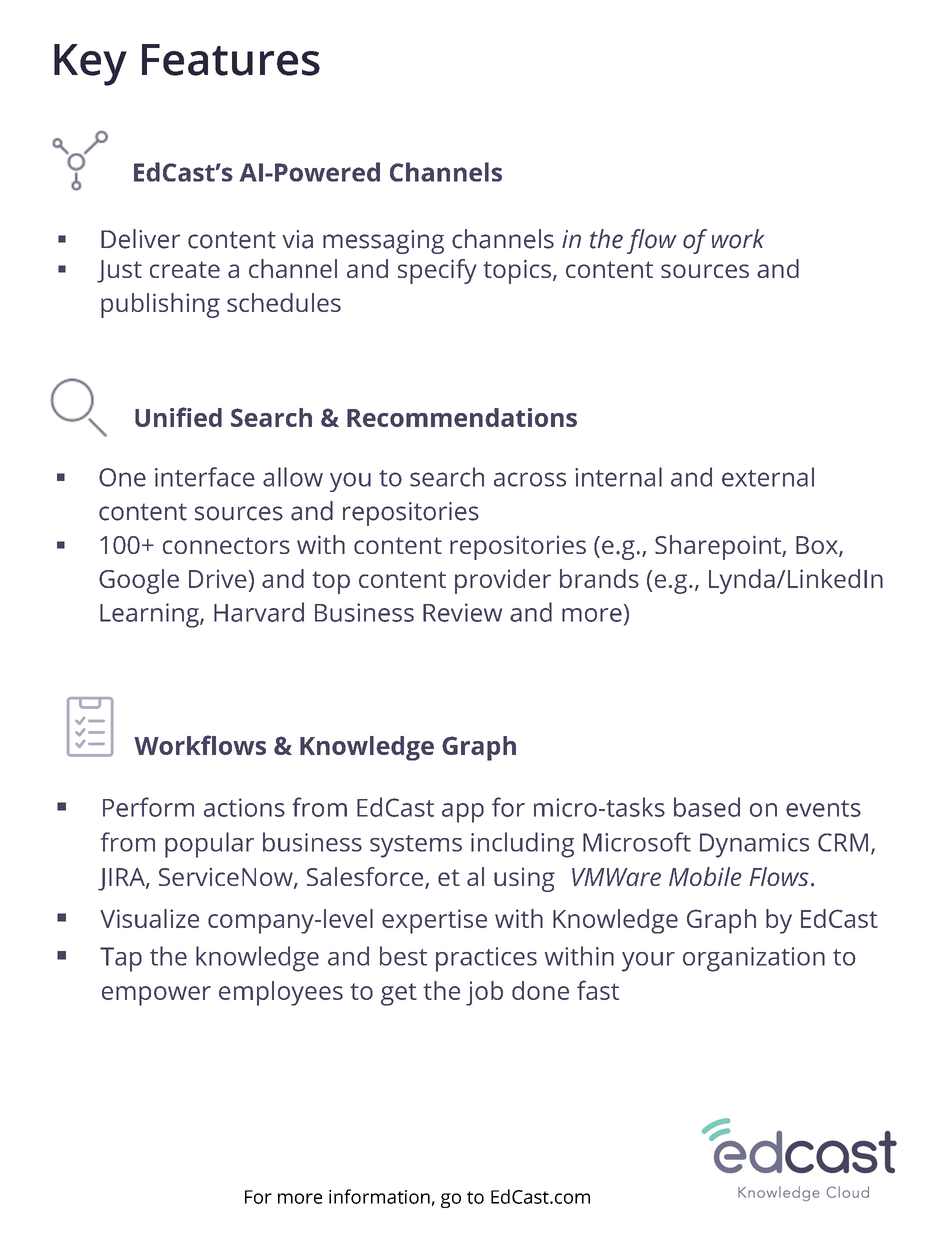 Image resolution: width=952 pixels, height=1233 pixels. Describe the element at coordinates (462, 417) in the image. I see `Recommendations` at that location.
